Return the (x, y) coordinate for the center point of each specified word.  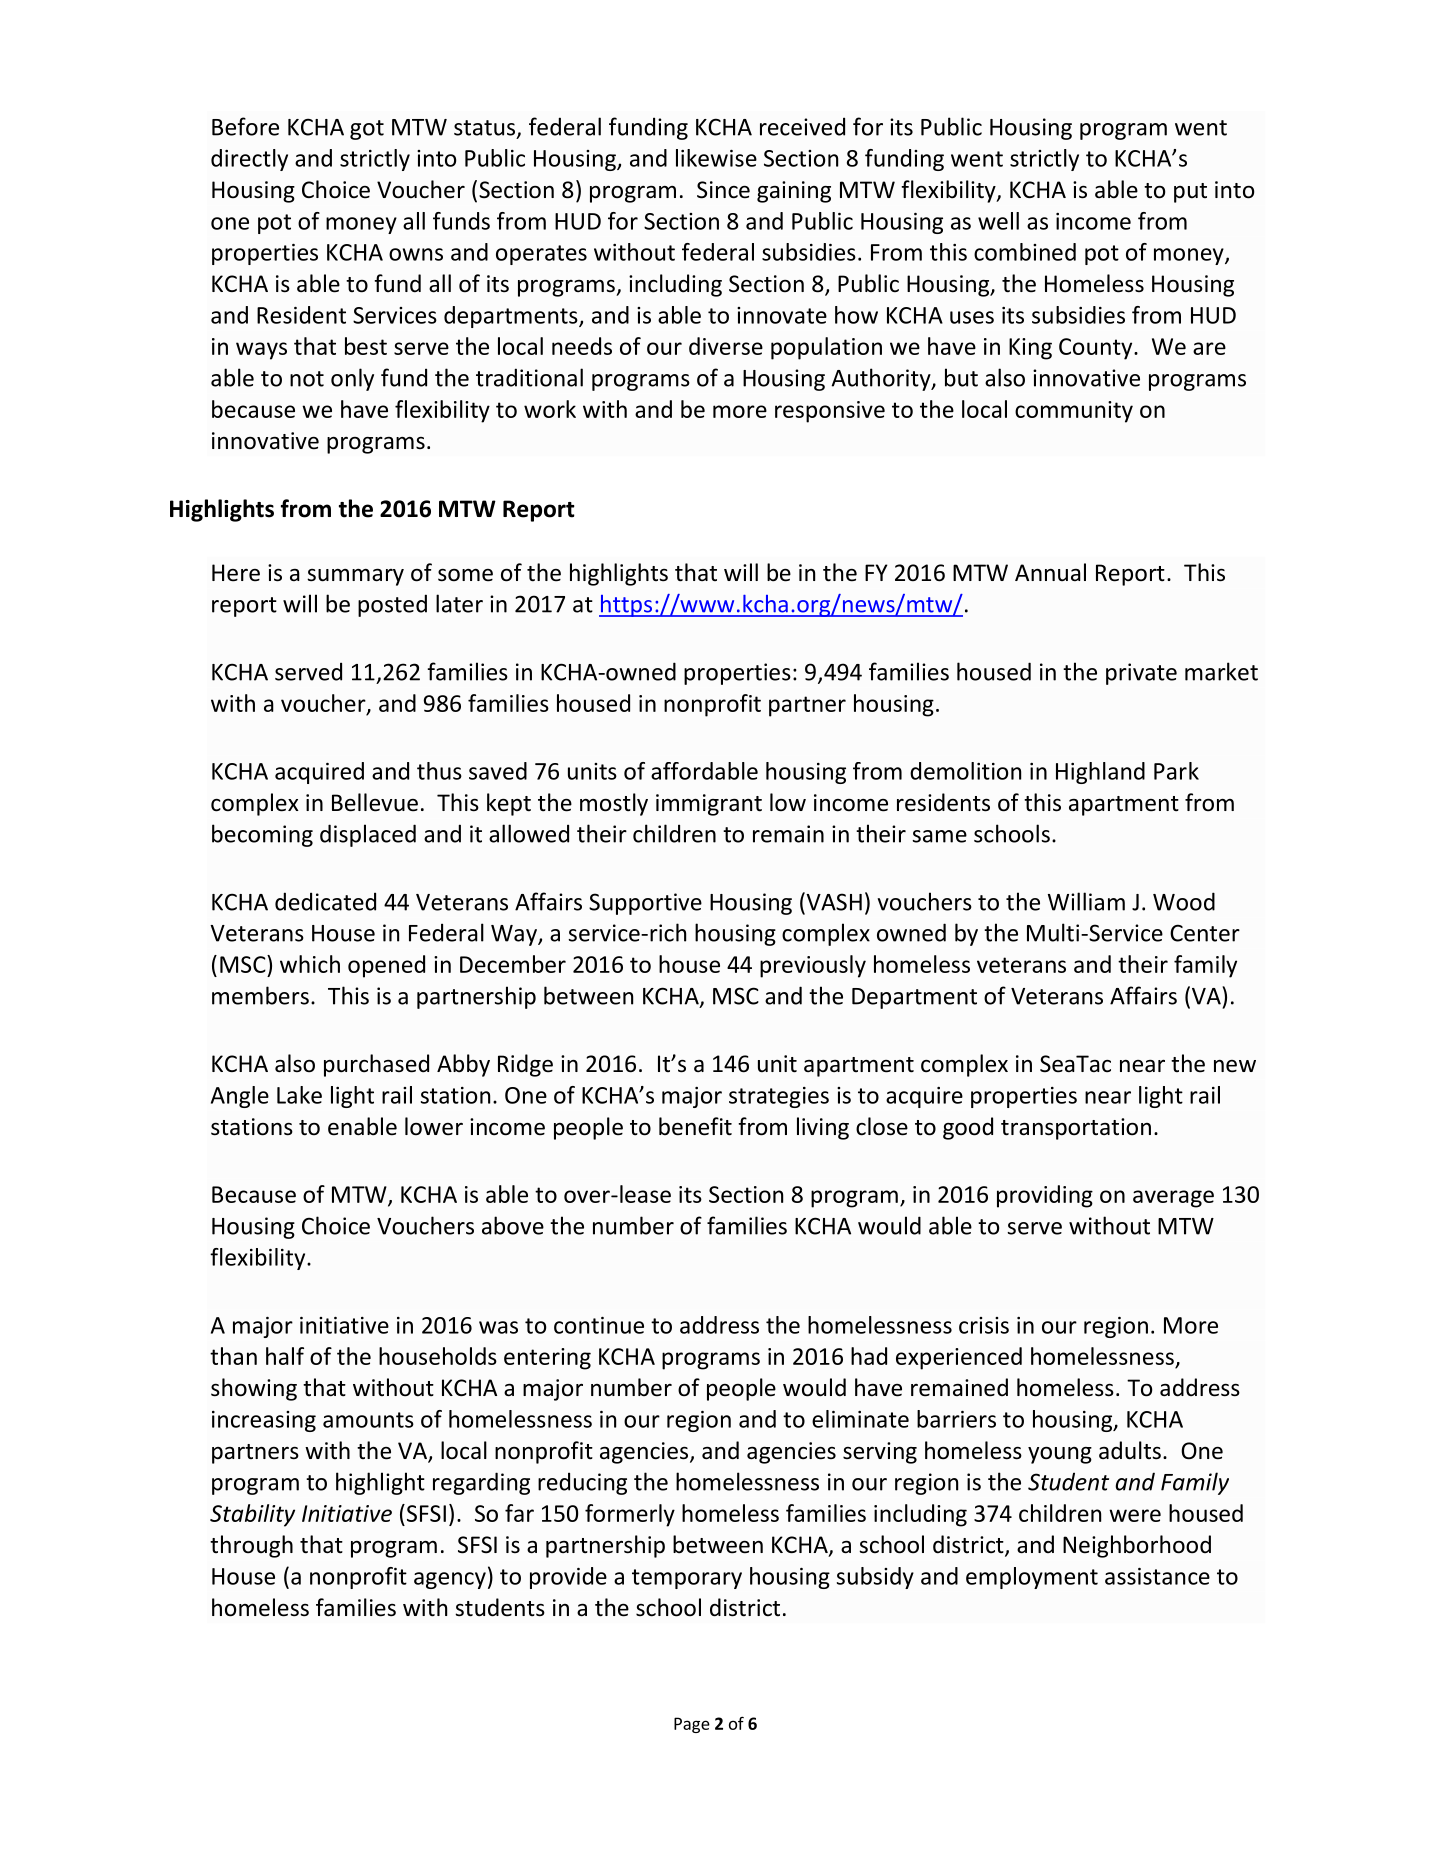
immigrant (709, 805)
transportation (1076, 1129)
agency (450, 1580)
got (367, 130)
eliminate (860, 1419)
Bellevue (375, 802)
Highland (1100, 773)
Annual (1050, 572)
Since (723, 190)
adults (1130, 1450)
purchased (376, 1065)
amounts (368, 1420)
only (352, 379)
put (1190, 193)
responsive (830, 412)
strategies (779, 1097)
